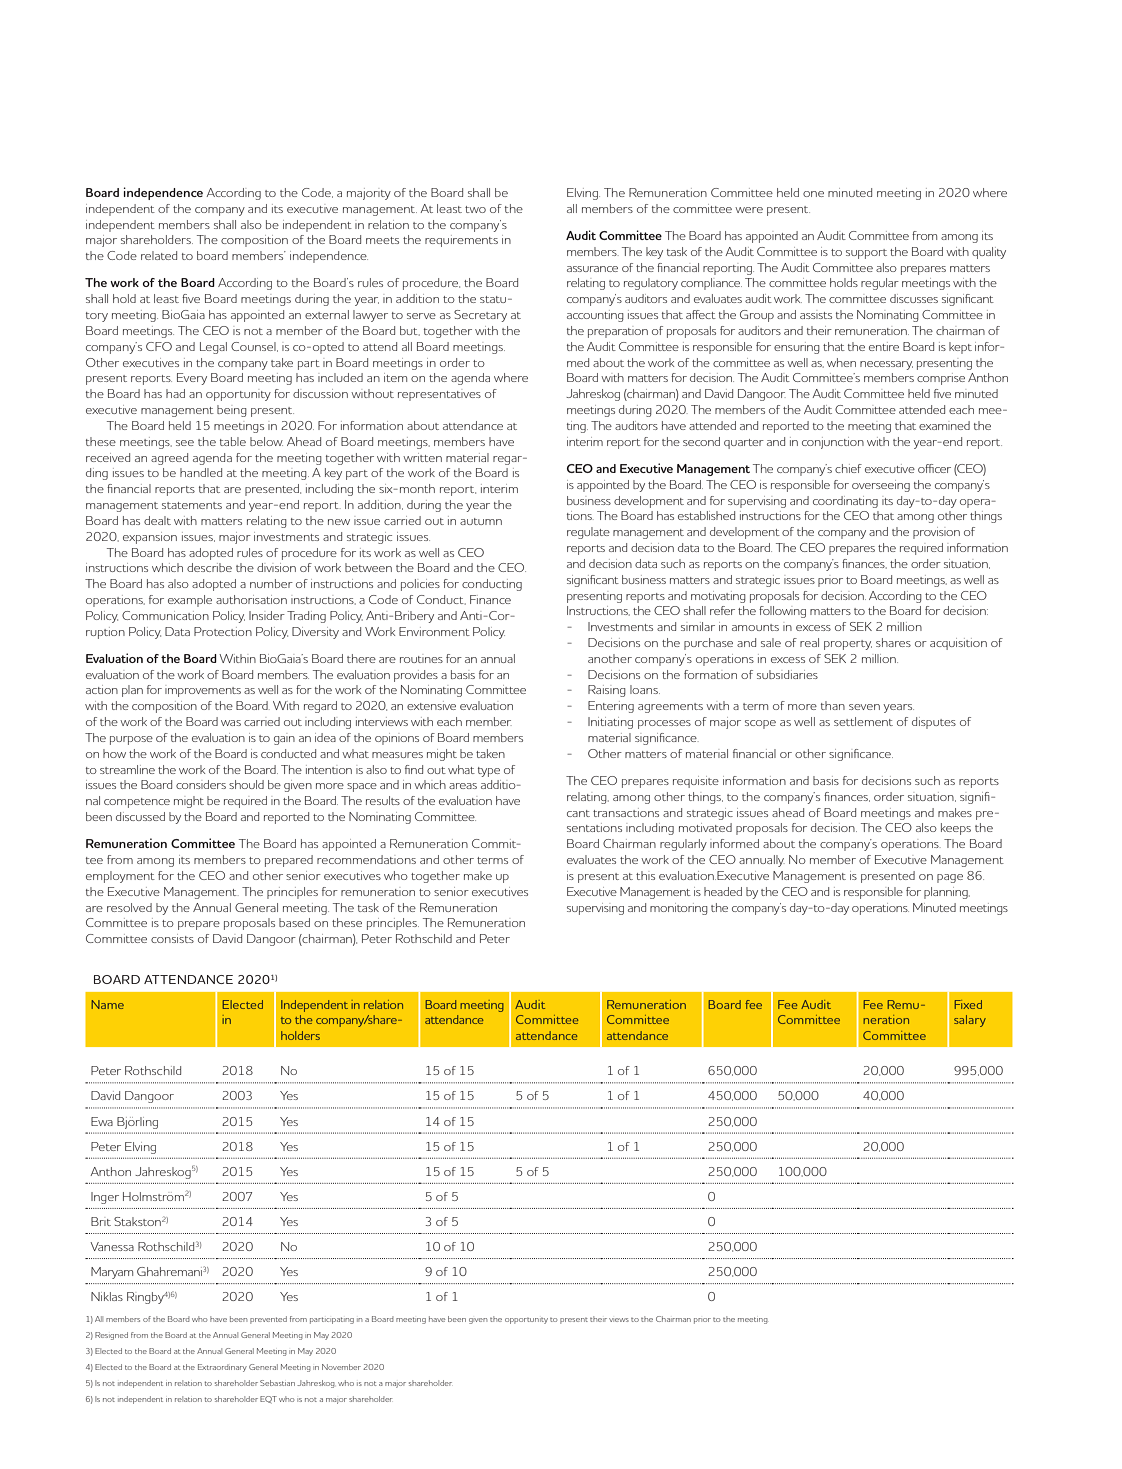  What do you see at coordinates (159, 255) in the page?
I see `related` at bounding box center [159, 255].
